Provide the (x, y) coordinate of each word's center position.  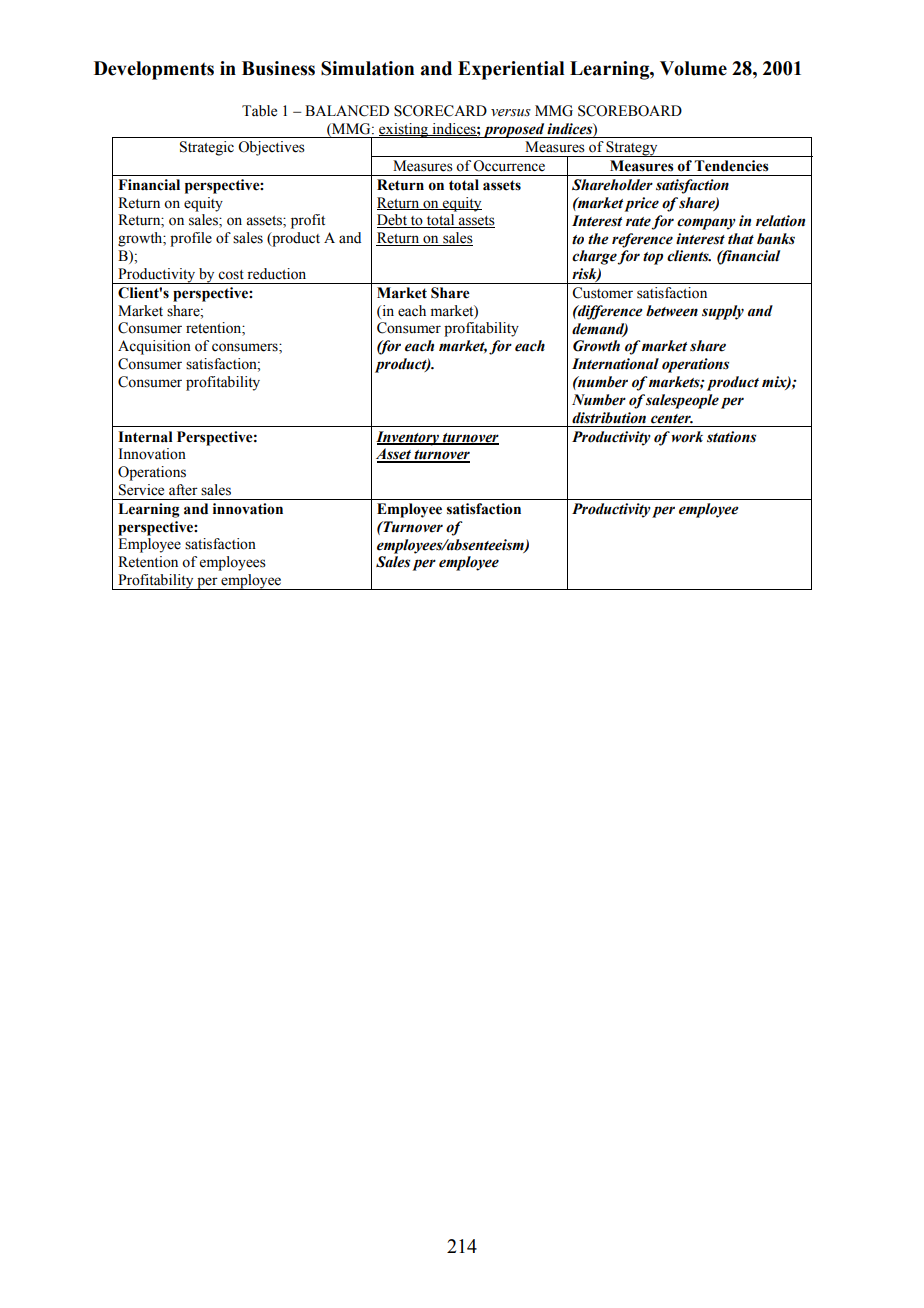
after (183, 490)
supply (723, 312)
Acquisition (154, 347)
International (615, 364)
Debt (393, 221)
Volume (693, 68)
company (706, 224)
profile (191, 239)
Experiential (511, 70)
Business (278, 68)
